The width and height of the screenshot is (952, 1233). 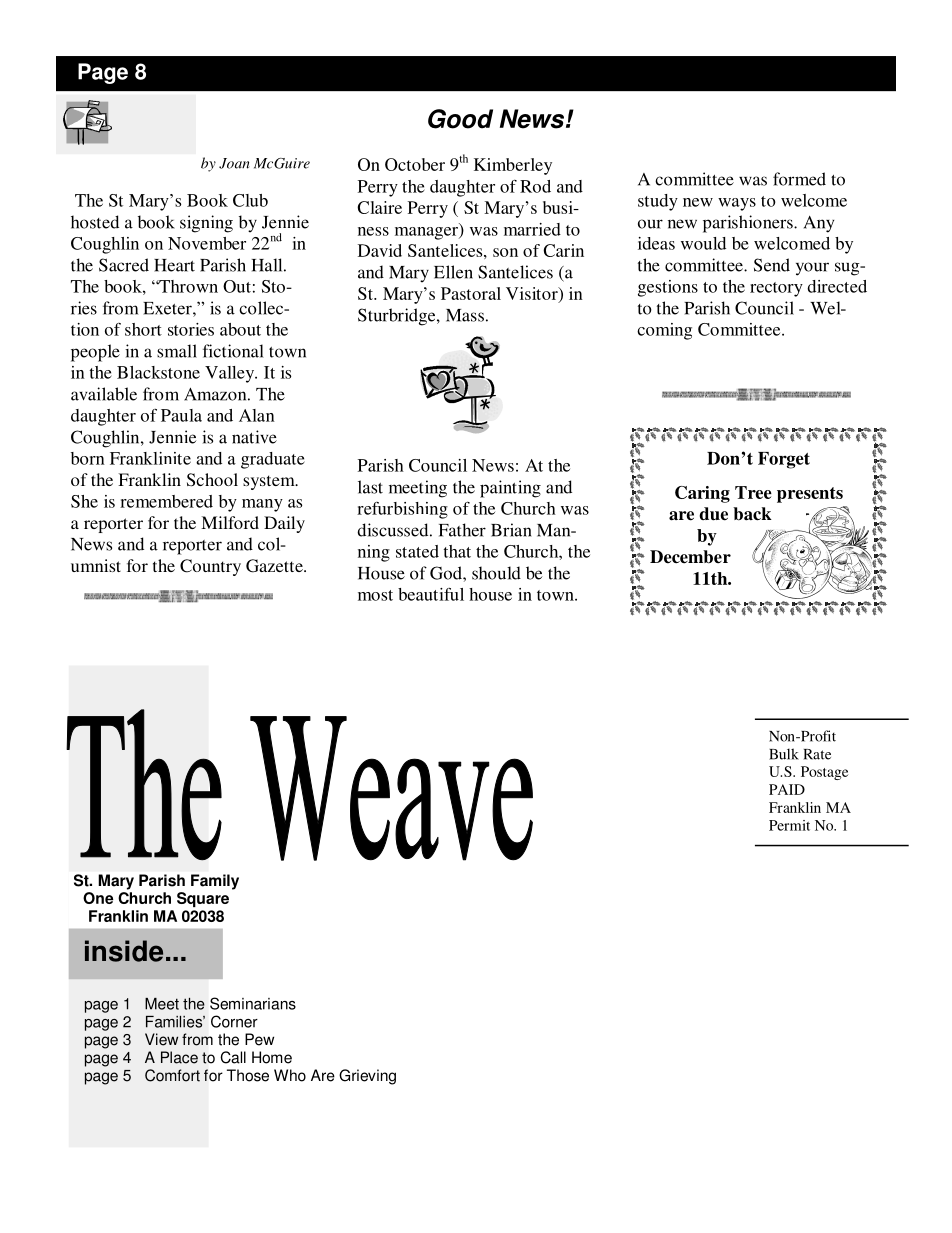 What do you see at coordinates (181, 415) in the screenshot?
I see `Paula` at bounding box center [181, 415].
